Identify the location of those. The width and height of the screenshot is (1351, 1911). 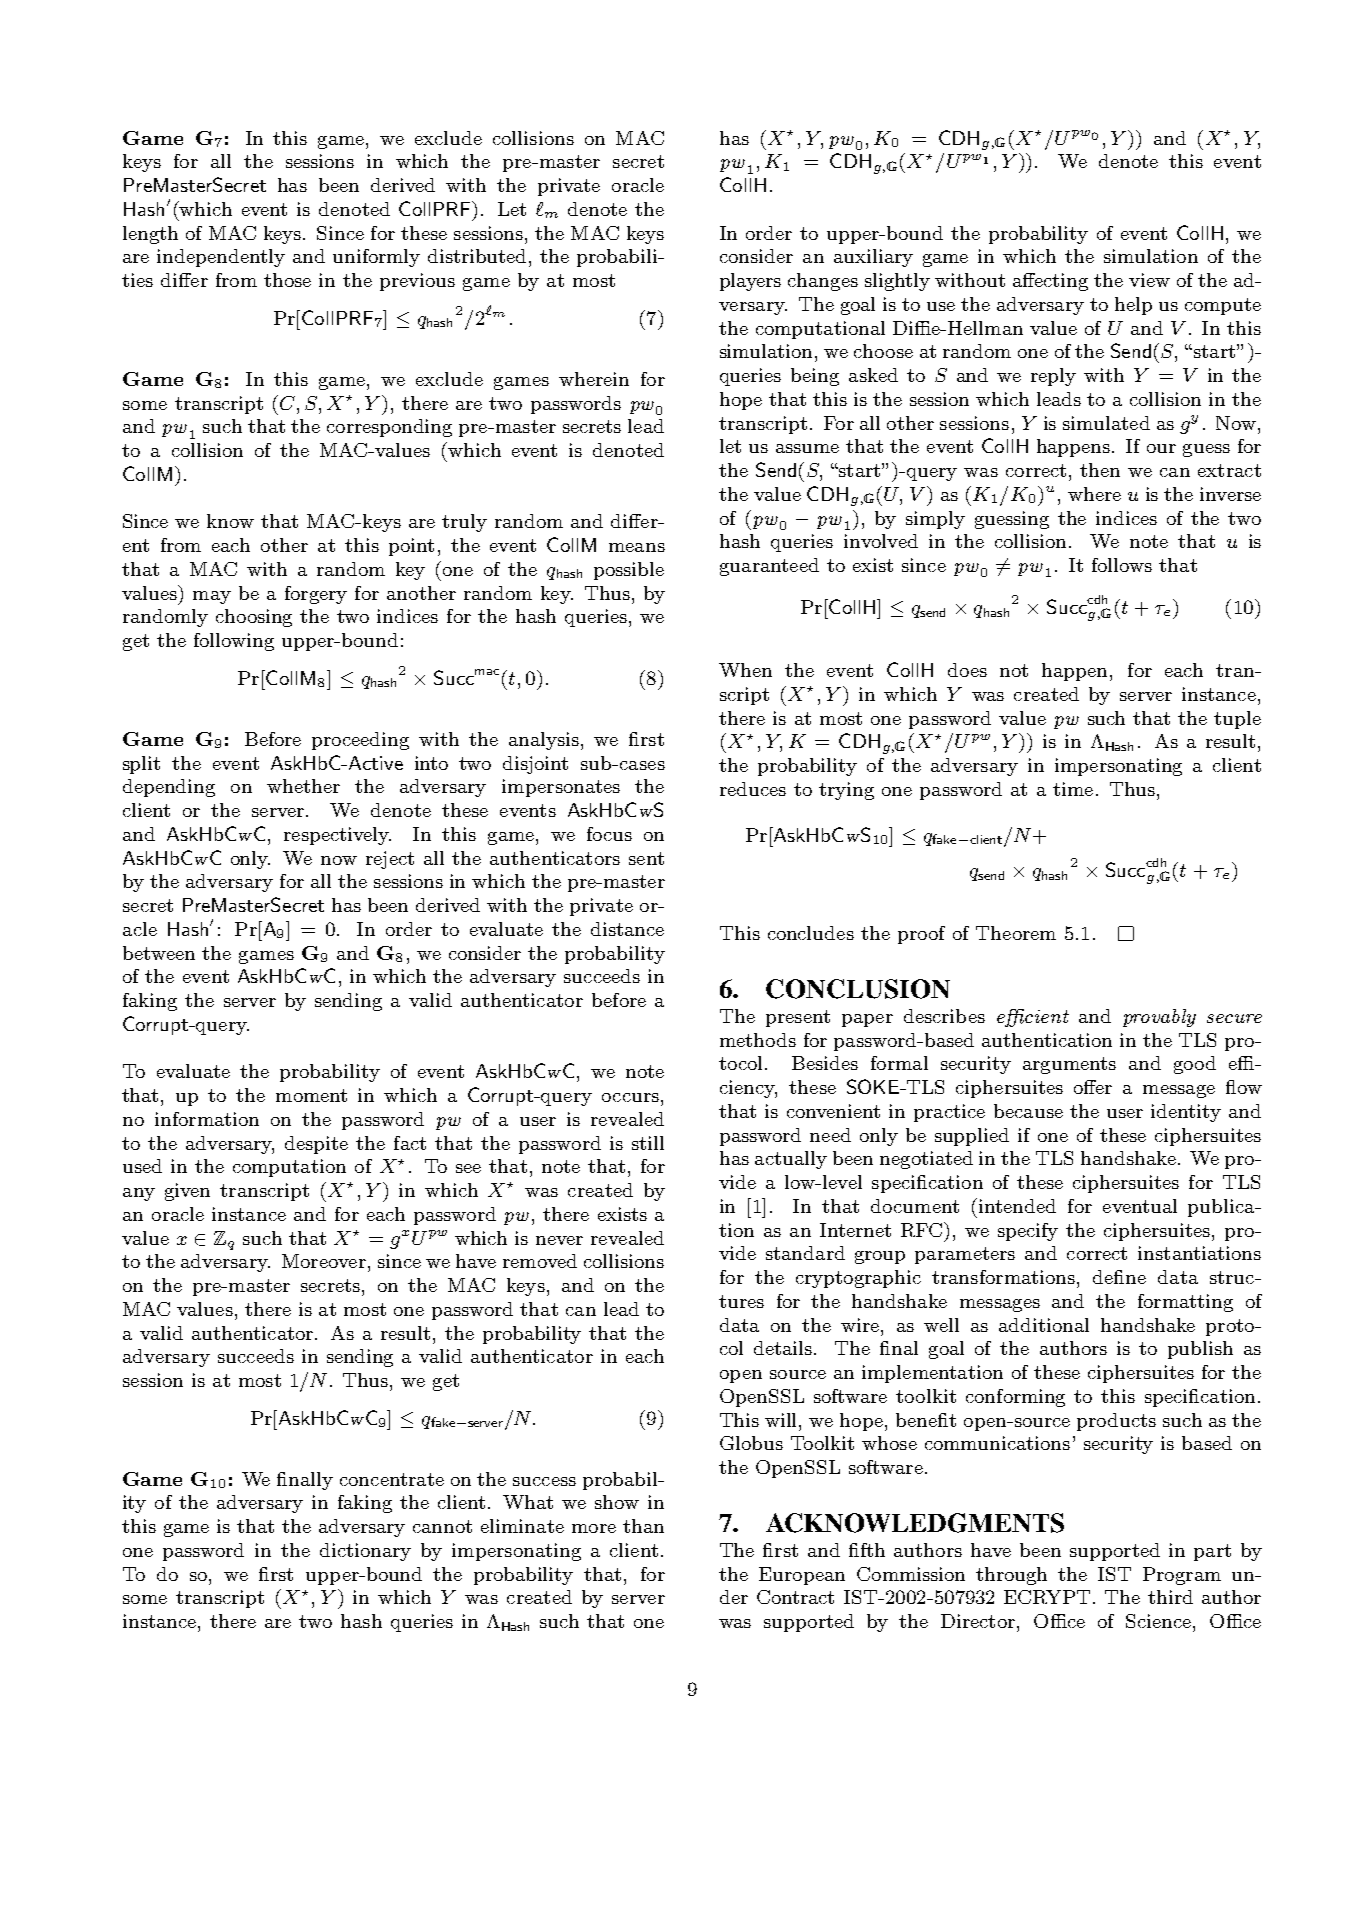
(287, 280).
